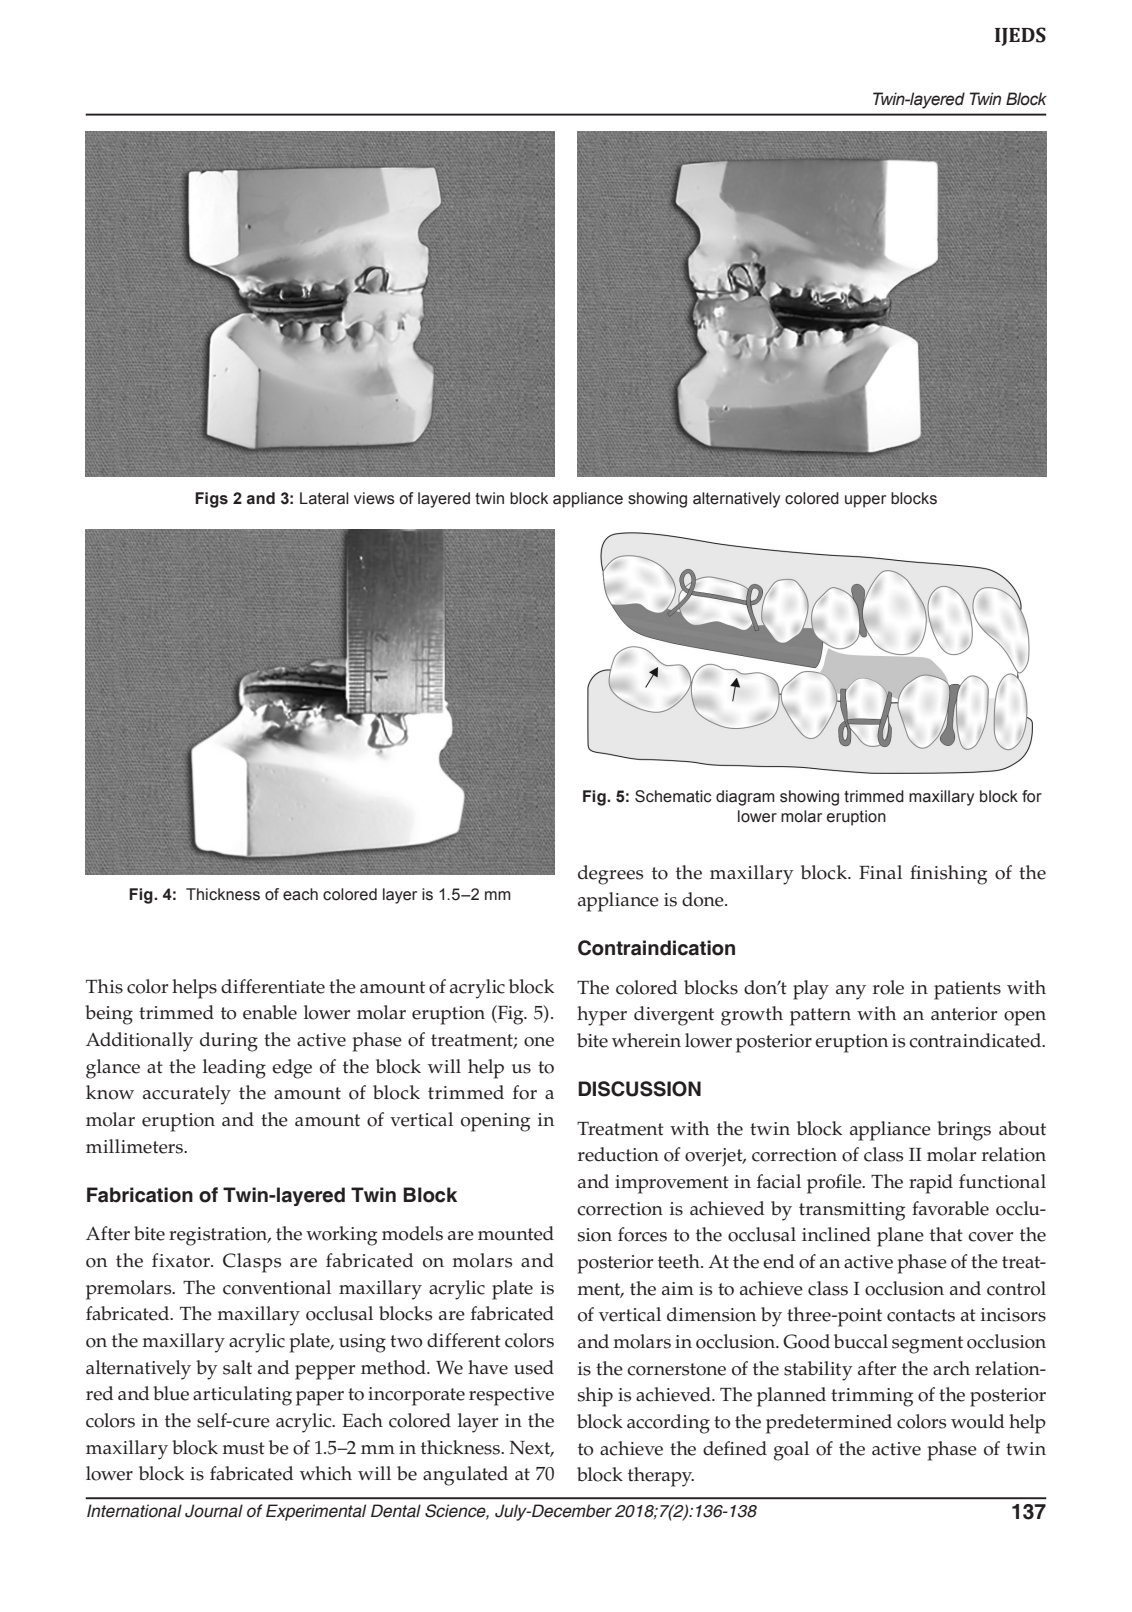 Image resolution: width=1132 pixels, height=1612 pixels. I want to click on enable, so click(270, 1012).
